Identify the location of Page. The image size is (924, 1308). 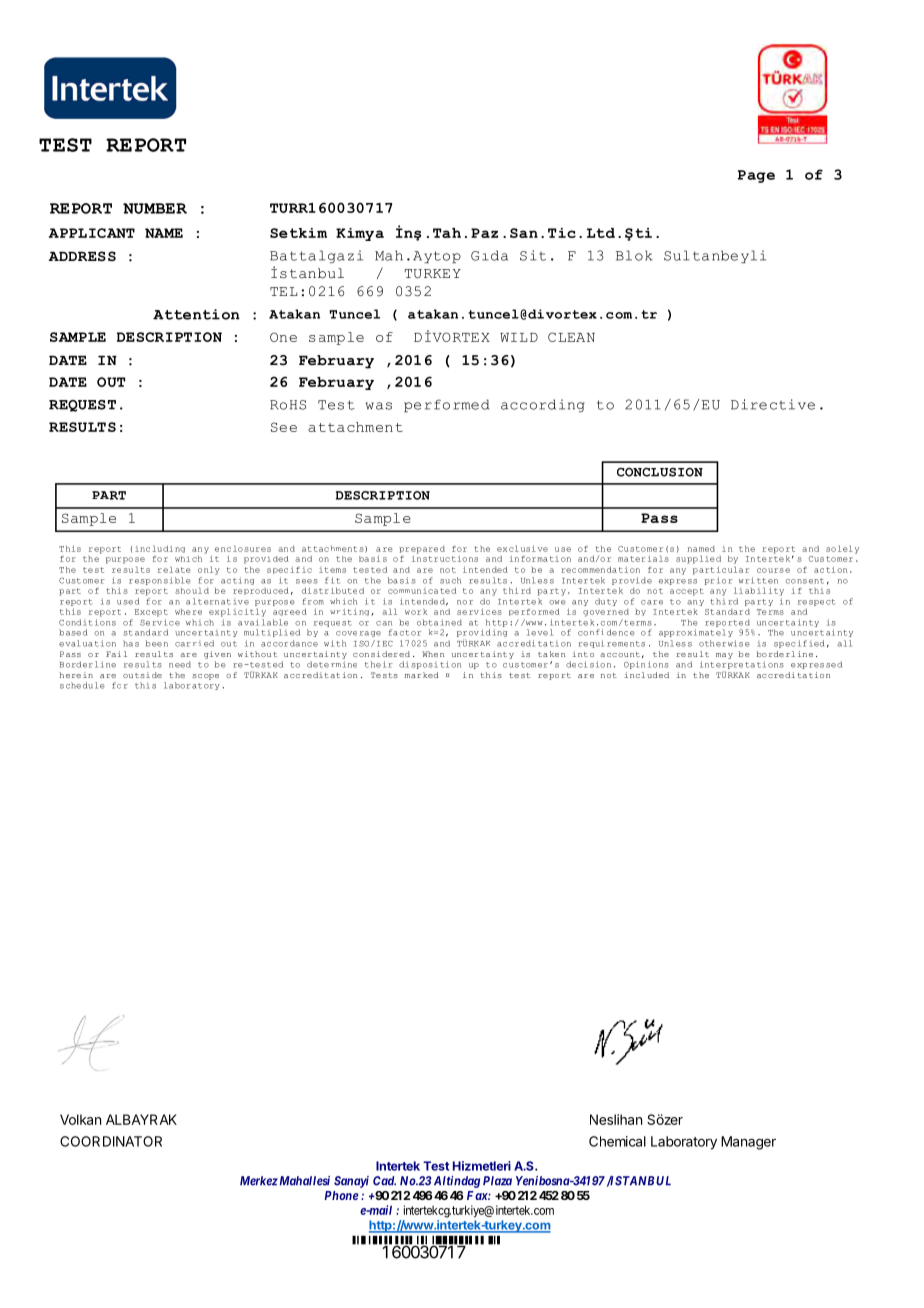
(756, 176).
